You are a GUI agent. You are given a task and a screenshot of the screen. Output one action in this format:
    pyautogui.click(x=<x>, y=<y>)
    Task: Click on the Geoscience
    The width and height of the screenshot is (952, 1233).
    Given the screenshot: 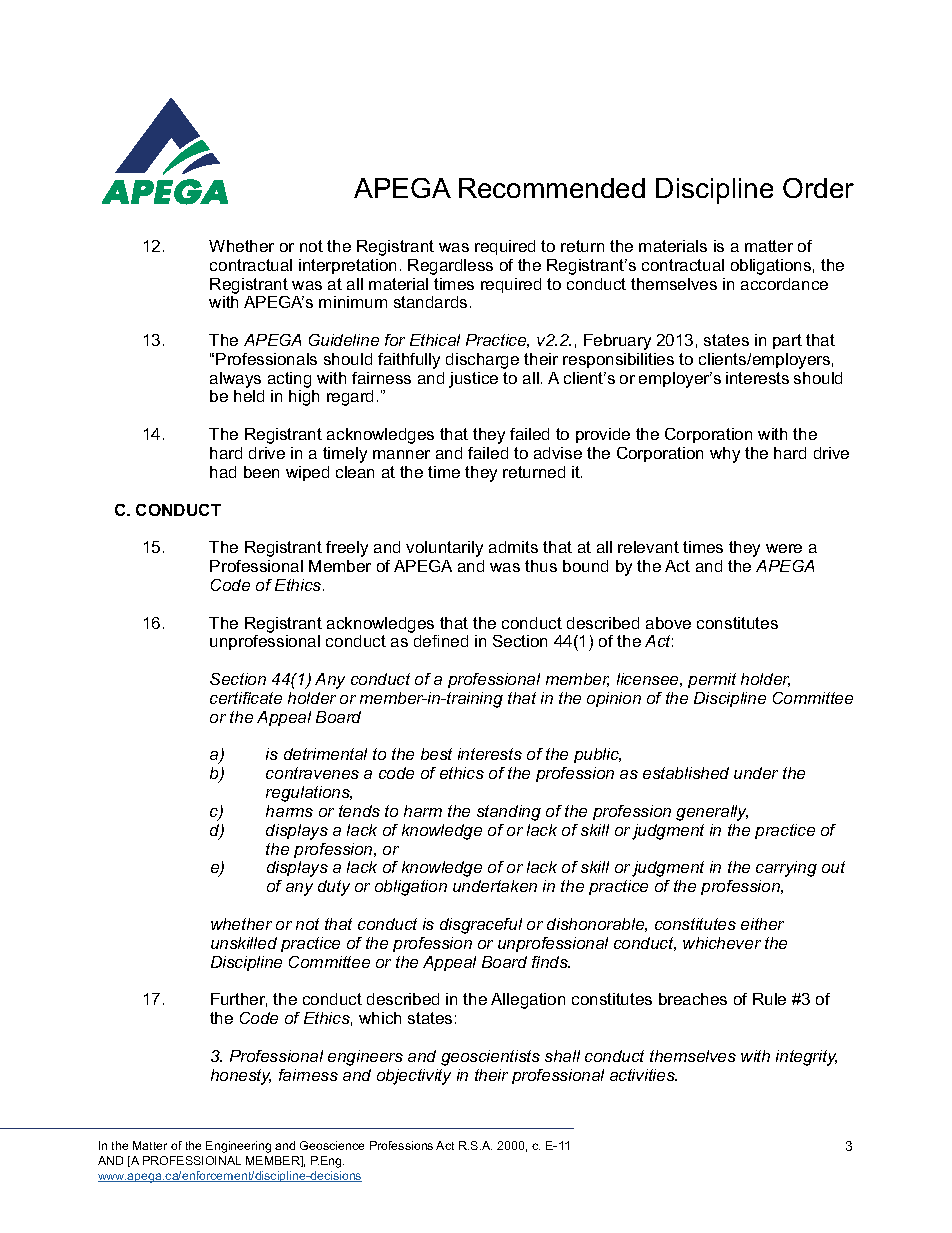 What is the action you would take?
    pyautogui.click(x=332, y=1145)
